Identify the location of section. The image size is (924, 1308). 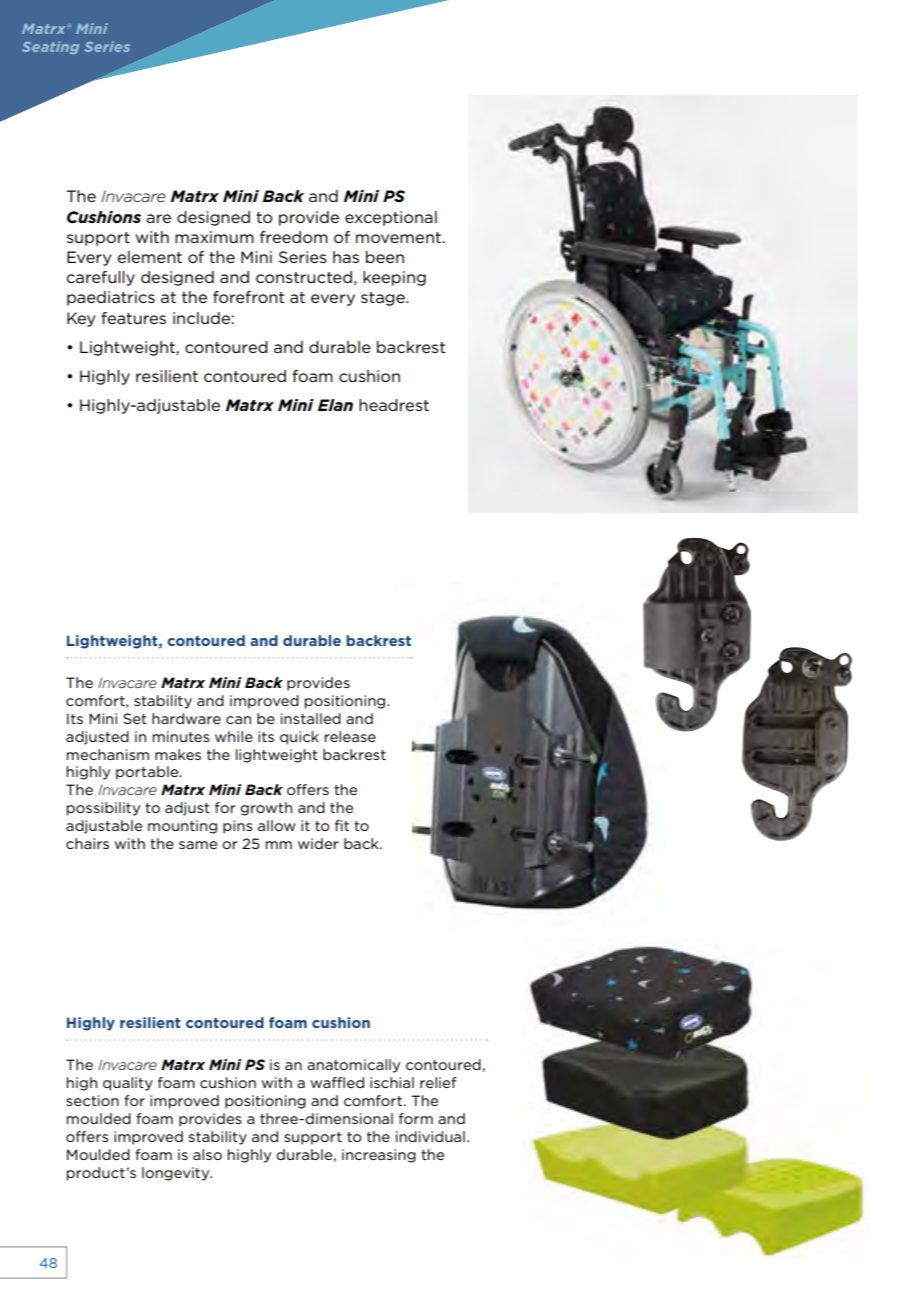
(92, 1100).
